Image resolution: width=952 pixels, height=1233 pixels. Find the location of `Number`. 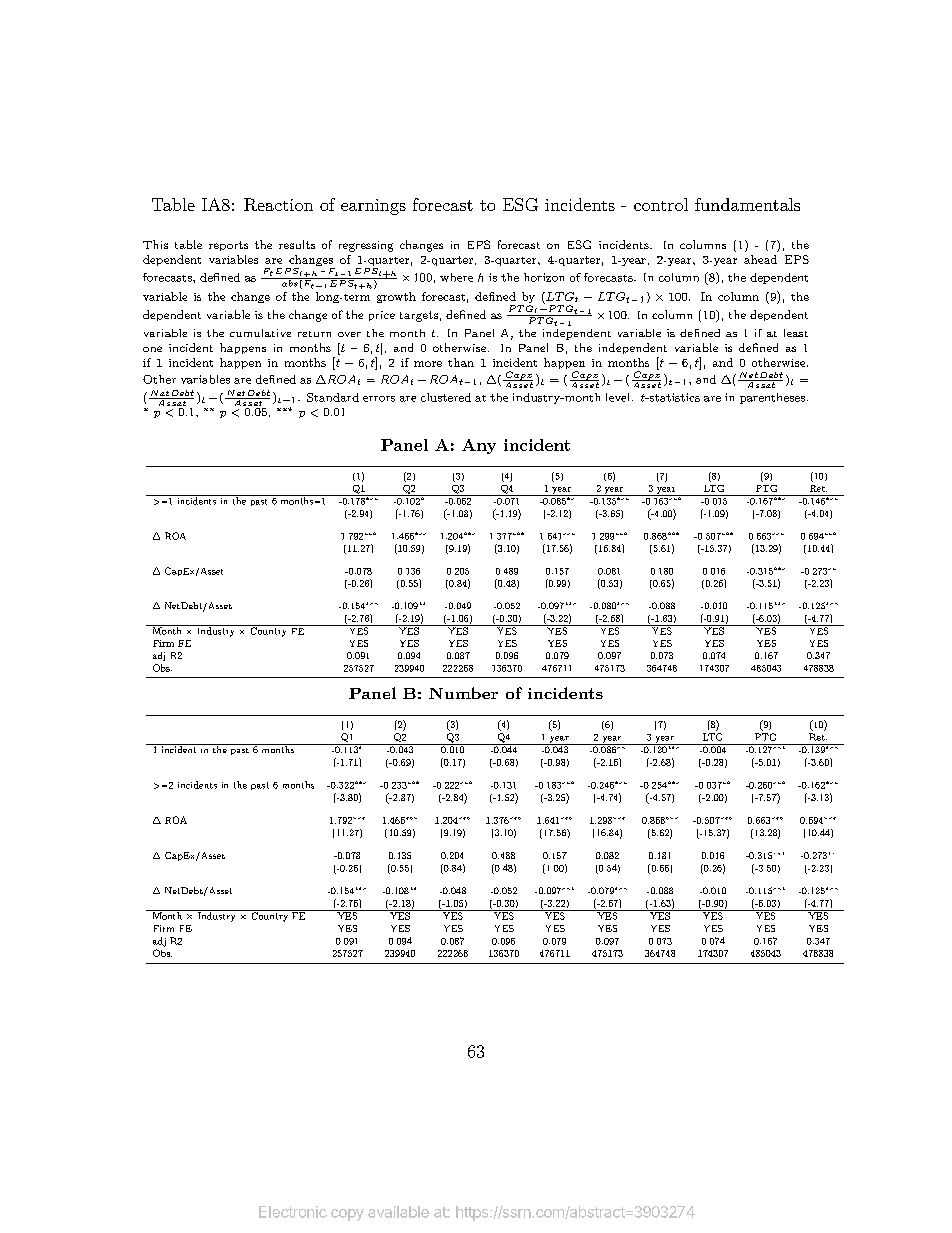

Number is located at coordinates (463, 693).
